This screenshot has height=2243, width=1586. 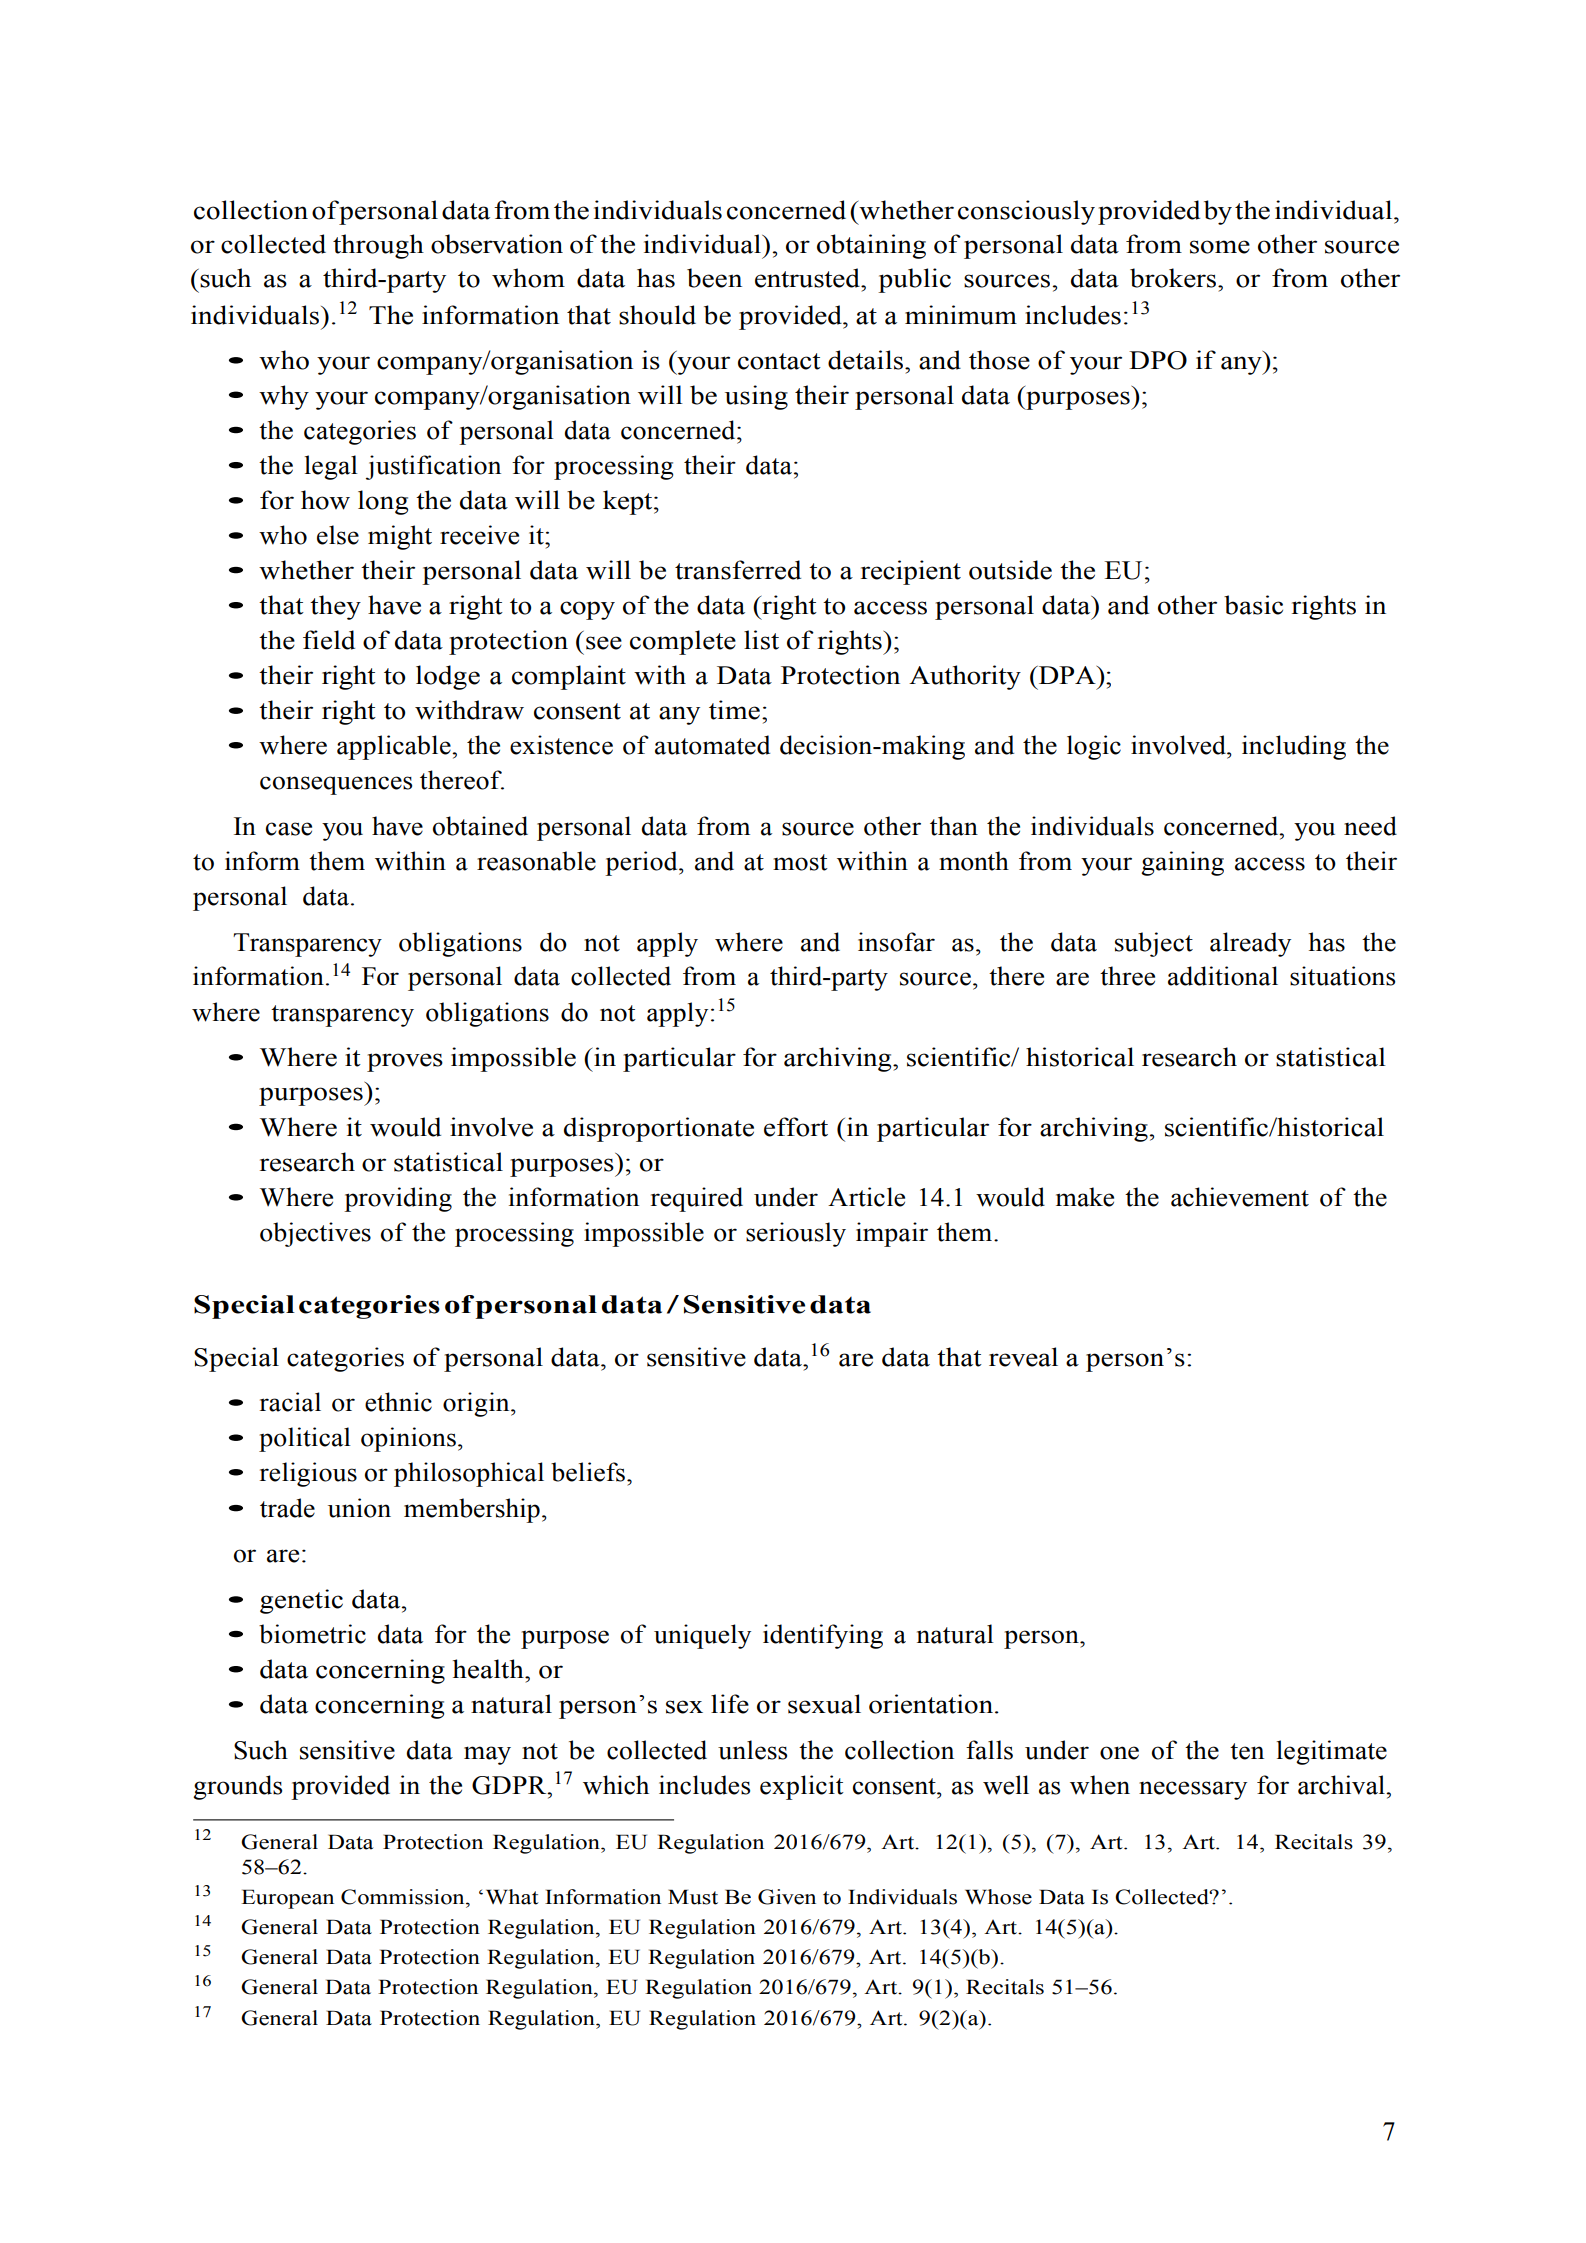 I want to click on effort, so click(x=796, y=1127).
